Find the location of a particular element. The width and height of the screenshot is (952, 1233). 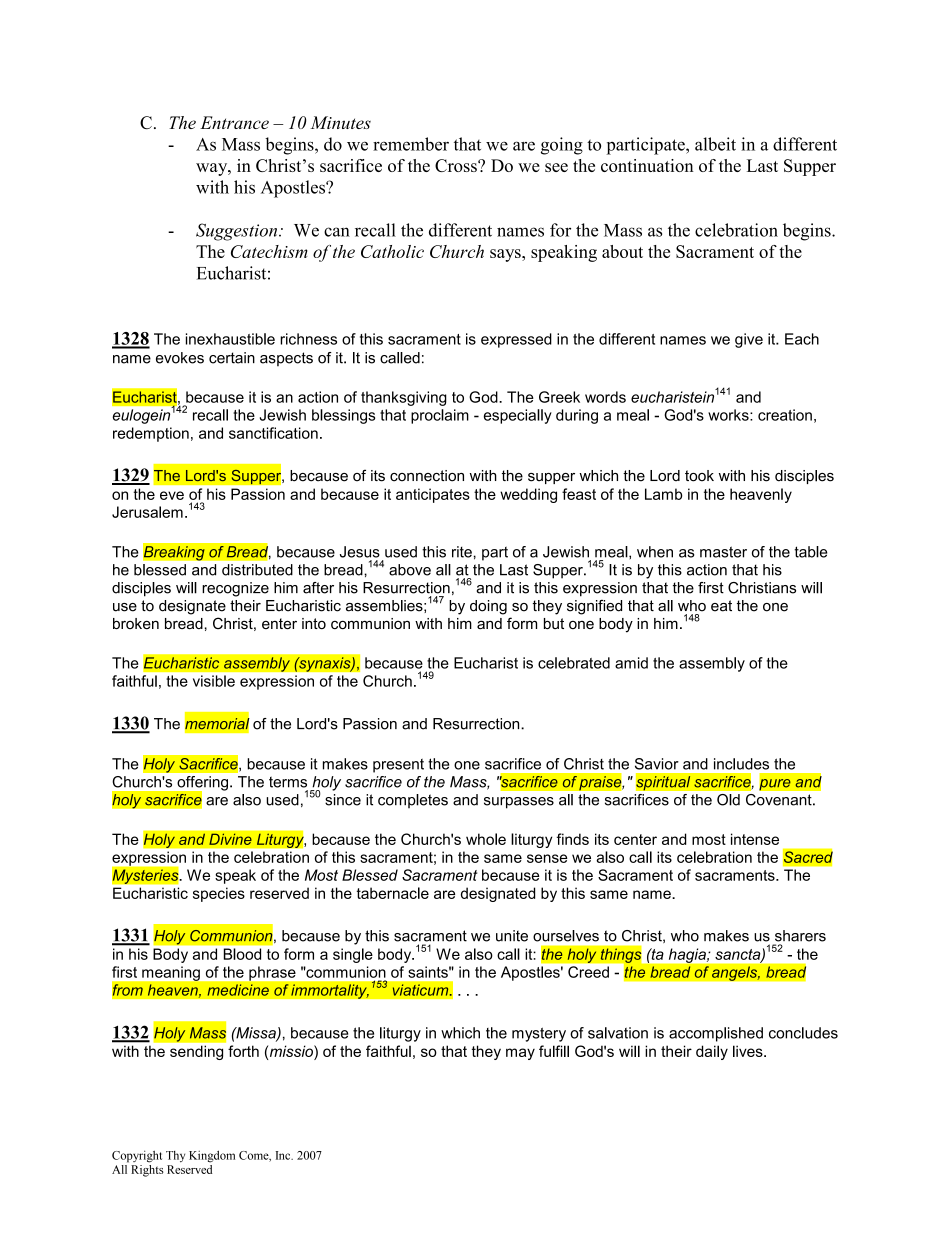

whole is located at coordinates (486, 839).
